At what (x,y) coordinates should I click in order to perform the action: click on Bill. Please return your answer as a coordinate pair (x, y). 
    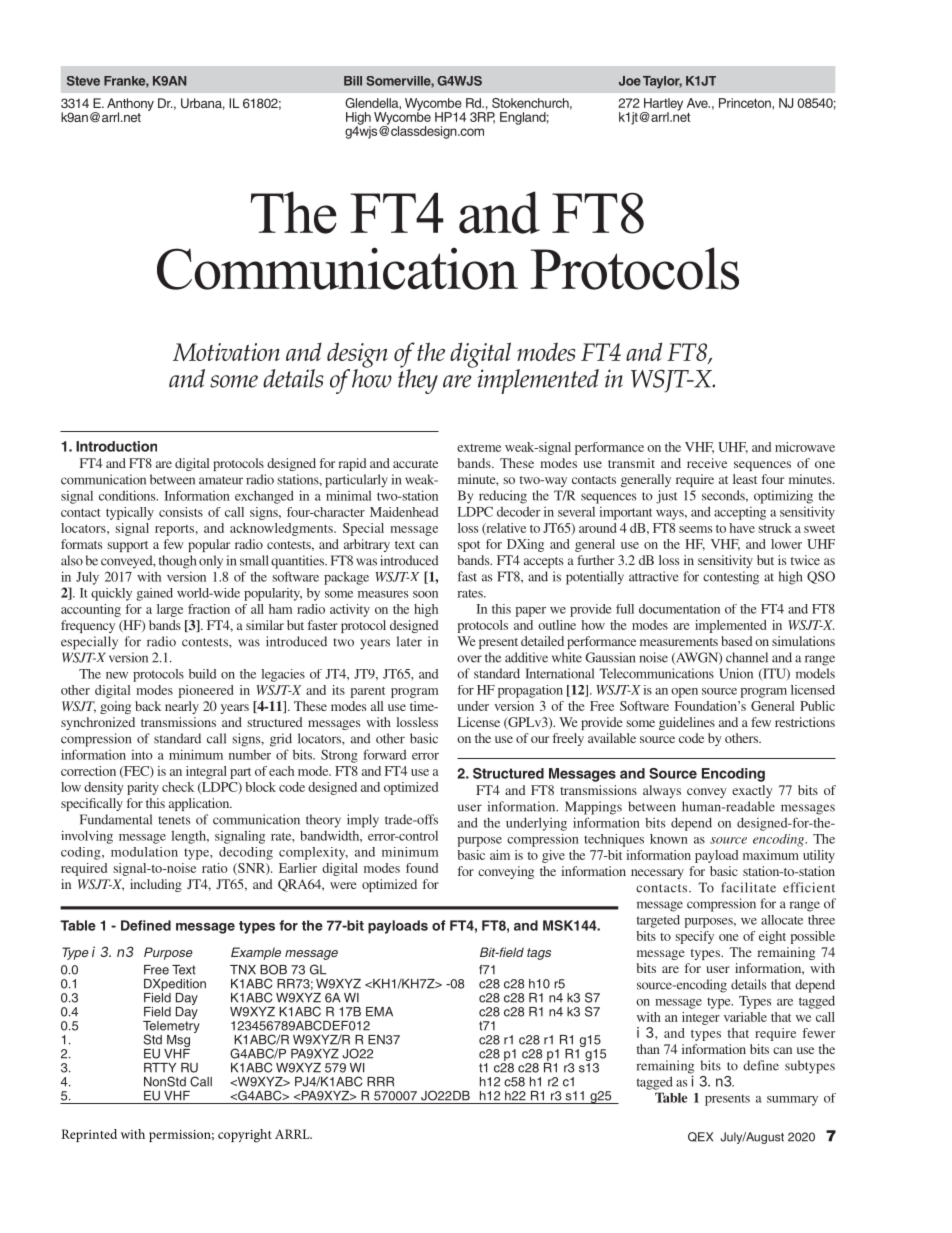
    Looking at the image, I should click on (353, 81).
